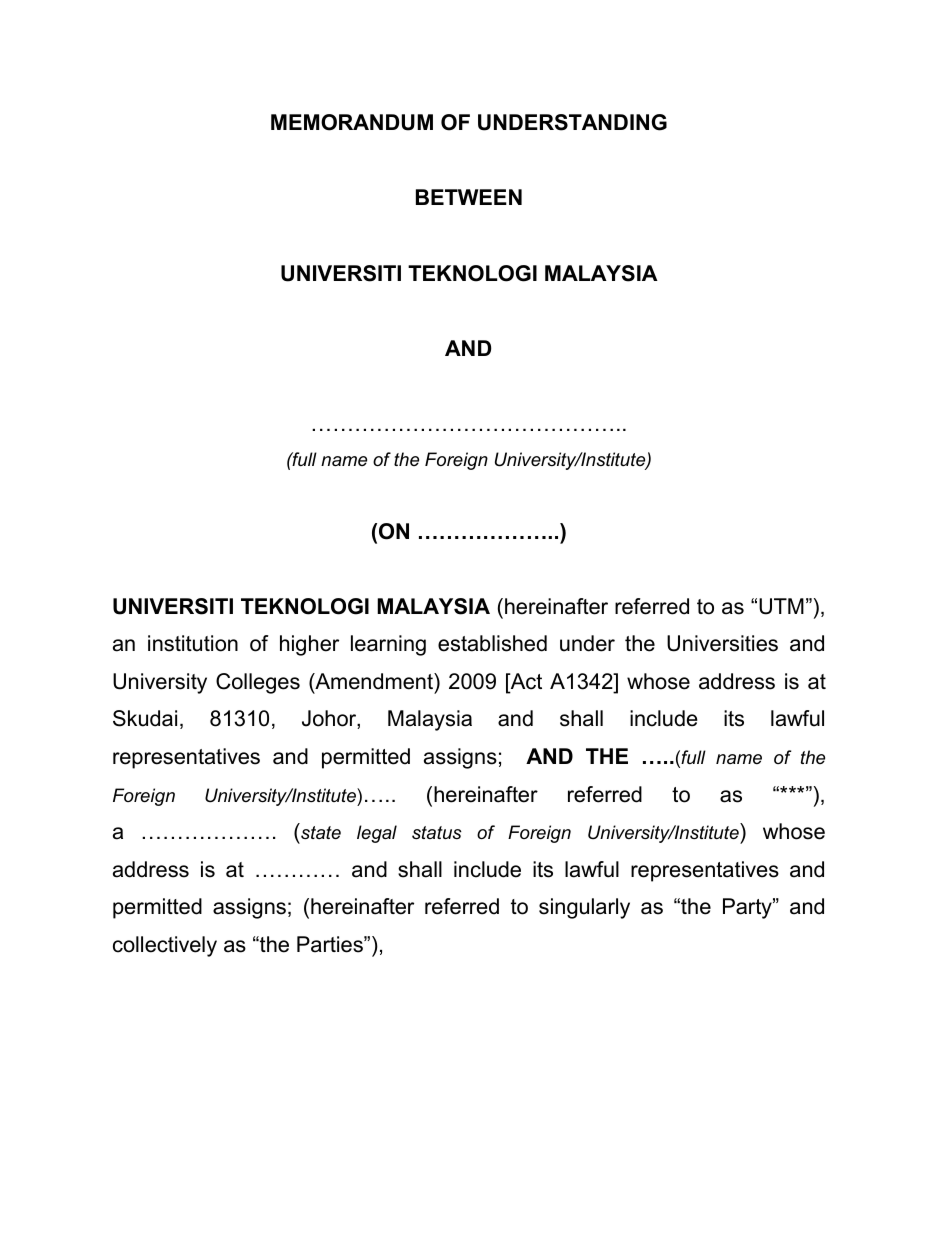 The width and height of the image is (952, 1233). I want to click on institution, so click(193, 643).
